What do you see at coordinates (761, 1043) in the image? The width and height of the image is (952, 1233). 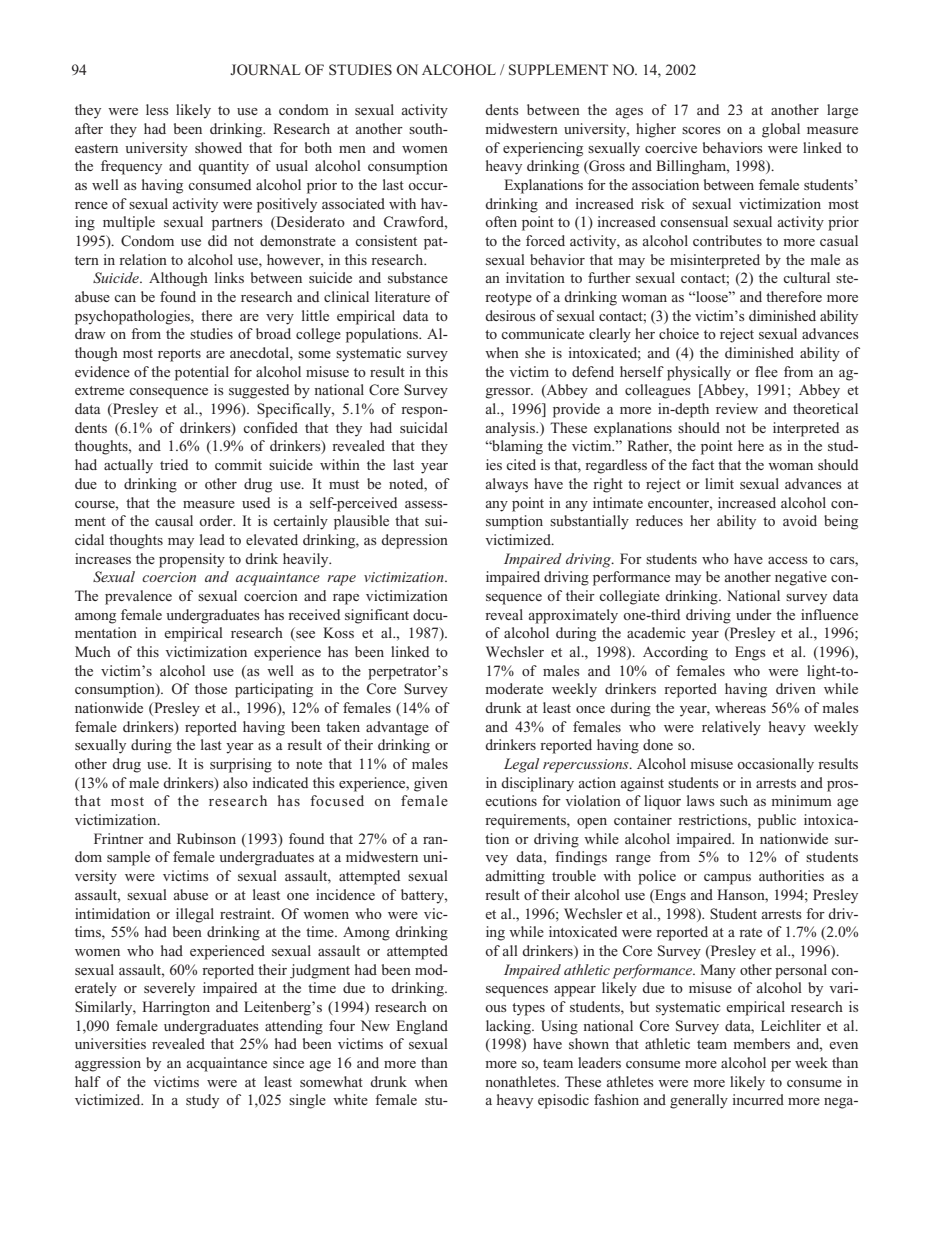 I see `members` at bounding box center [761, 1043].
